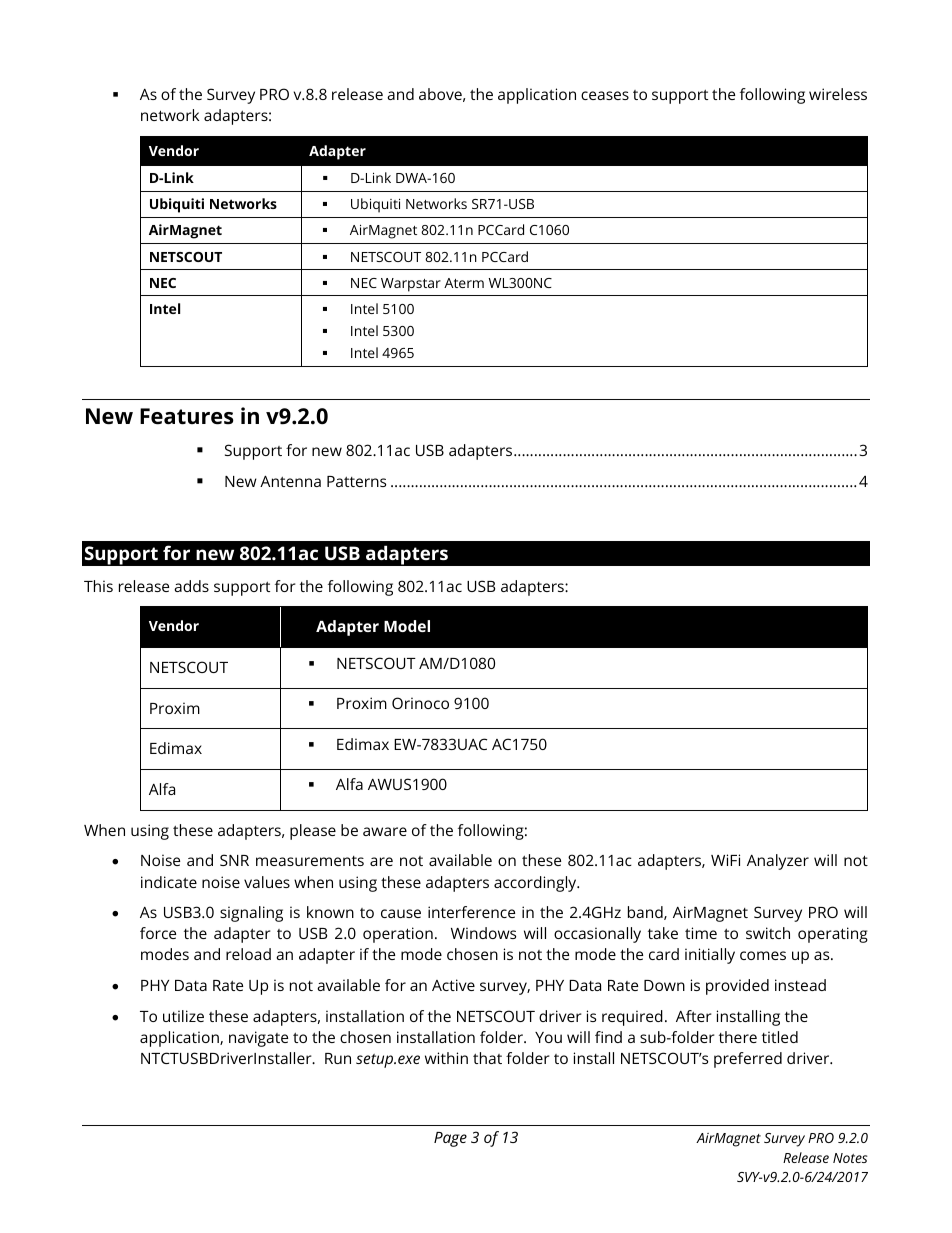 This screenshot has height=1233, width=952. What do you see at coordinates (385, 831) in the screenshot?
I see `aware` at bounding box center [385, 831].
